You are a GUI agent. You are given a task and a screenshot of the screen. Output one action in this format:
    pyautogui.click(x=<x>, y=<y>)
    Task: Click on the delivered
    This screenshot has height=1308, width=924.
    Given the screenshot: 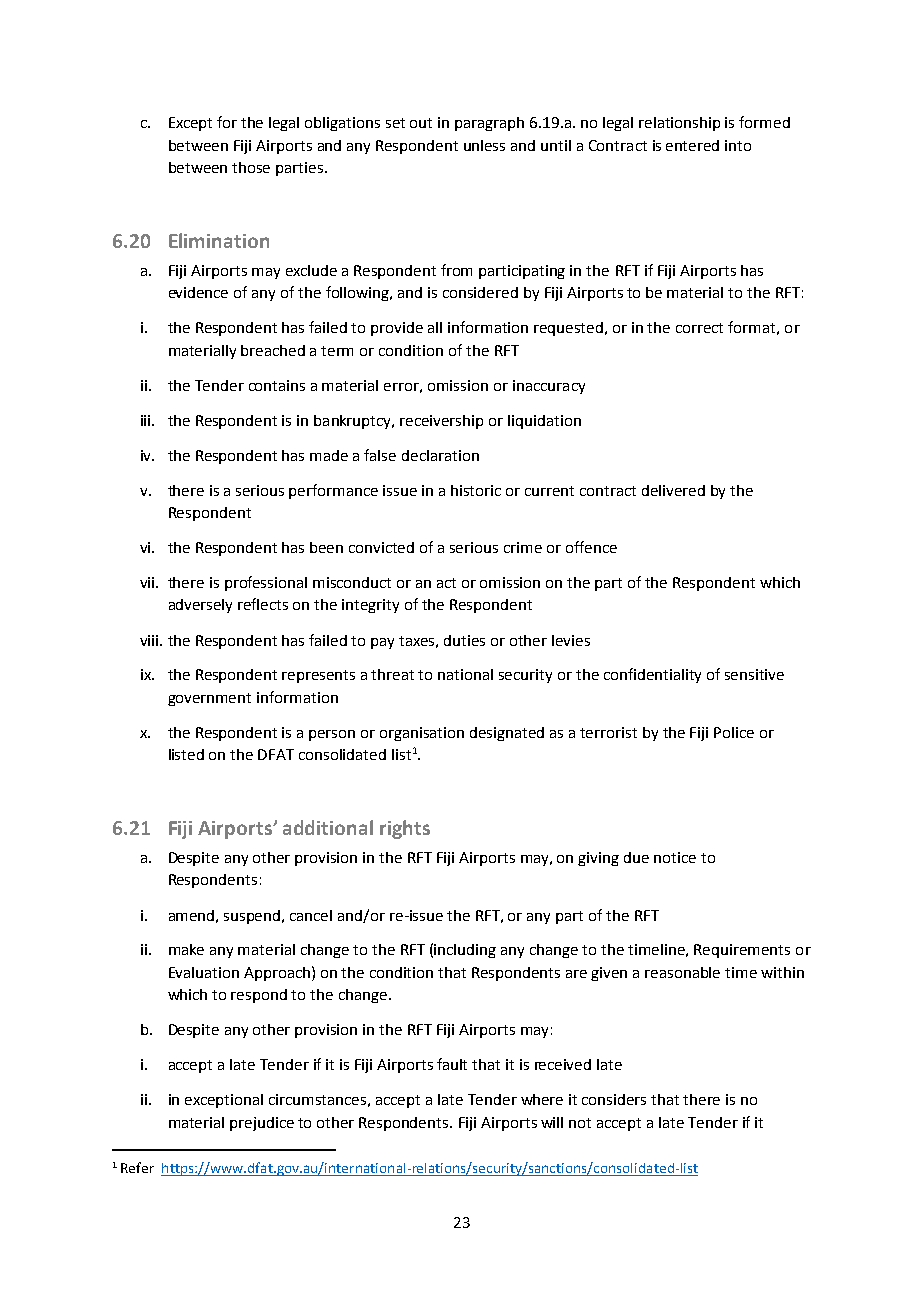 What is the action you would take?
    pyautogui.click(x=673, y=490)
